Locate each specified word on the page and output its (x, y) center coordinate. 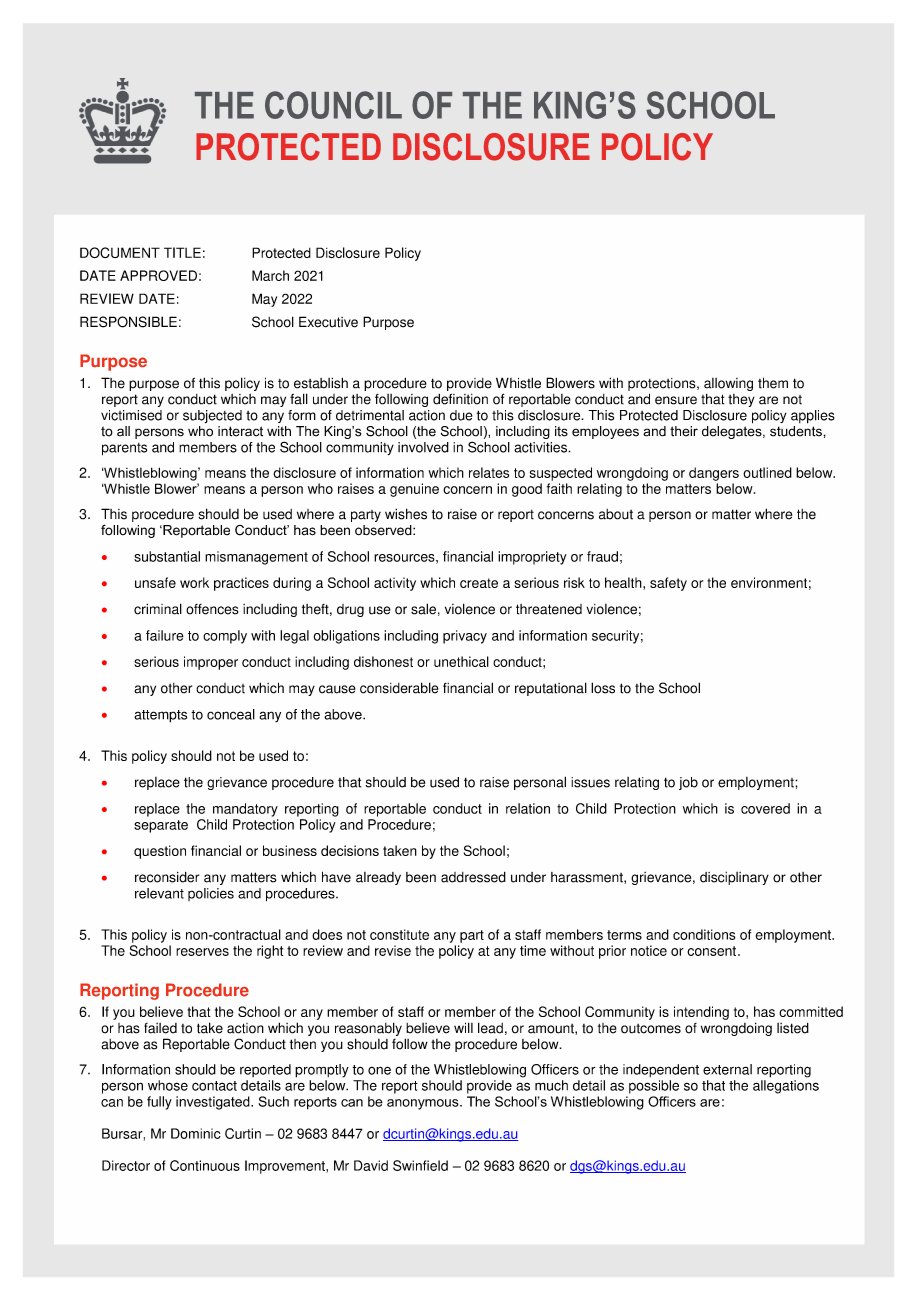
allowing (728, 384)
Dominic (196, 1133)
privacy (465, 637)
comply (225, 637)
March (270, 275)
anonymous (424, 1104)
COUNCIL (333, 105)
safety (668, 584)
